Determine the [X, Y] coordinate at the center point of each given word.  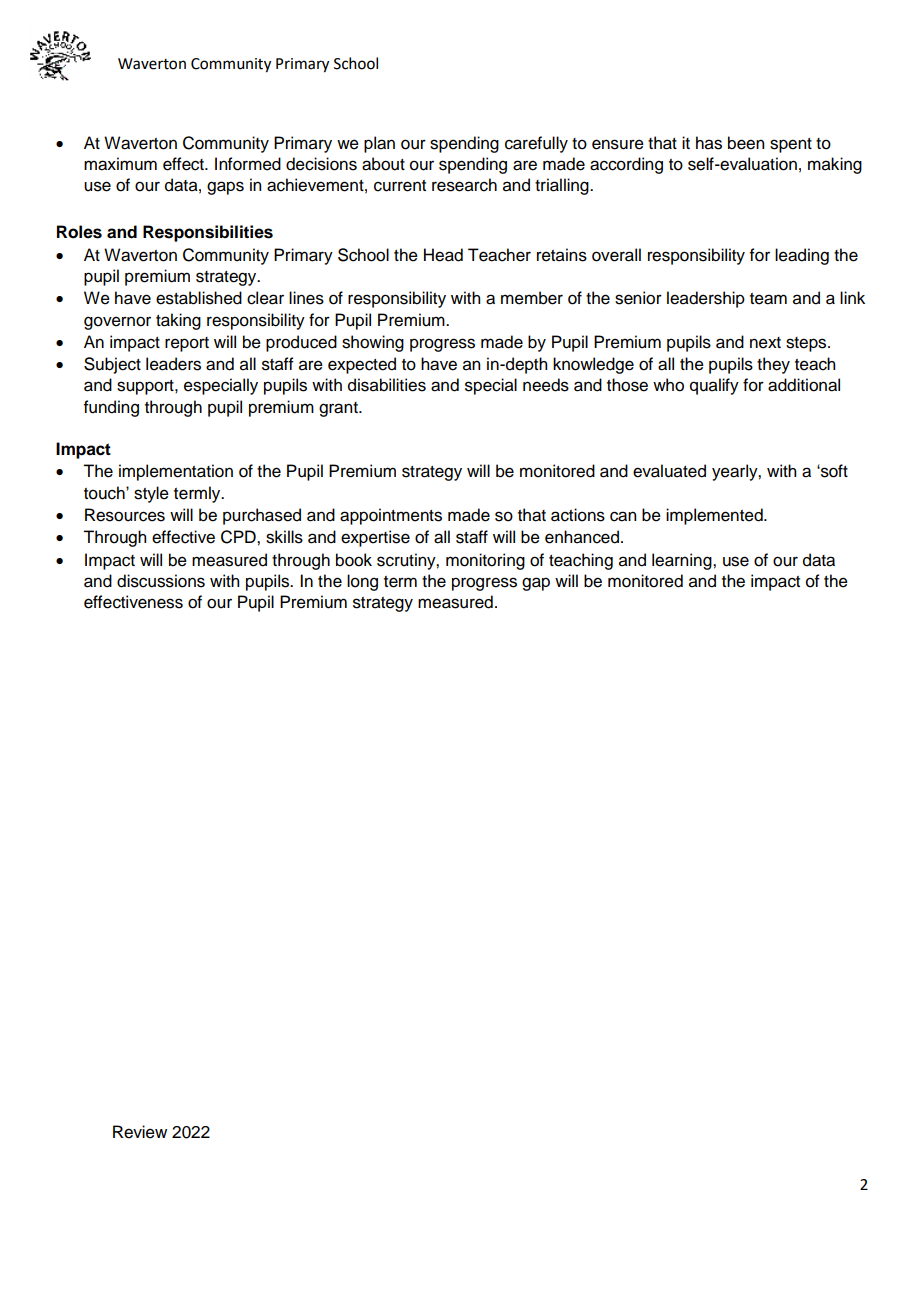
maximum [120, 164]
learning [683, 561]
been [746, 143]
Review [140, 1132]
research [464, 185]
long [362, 582]
